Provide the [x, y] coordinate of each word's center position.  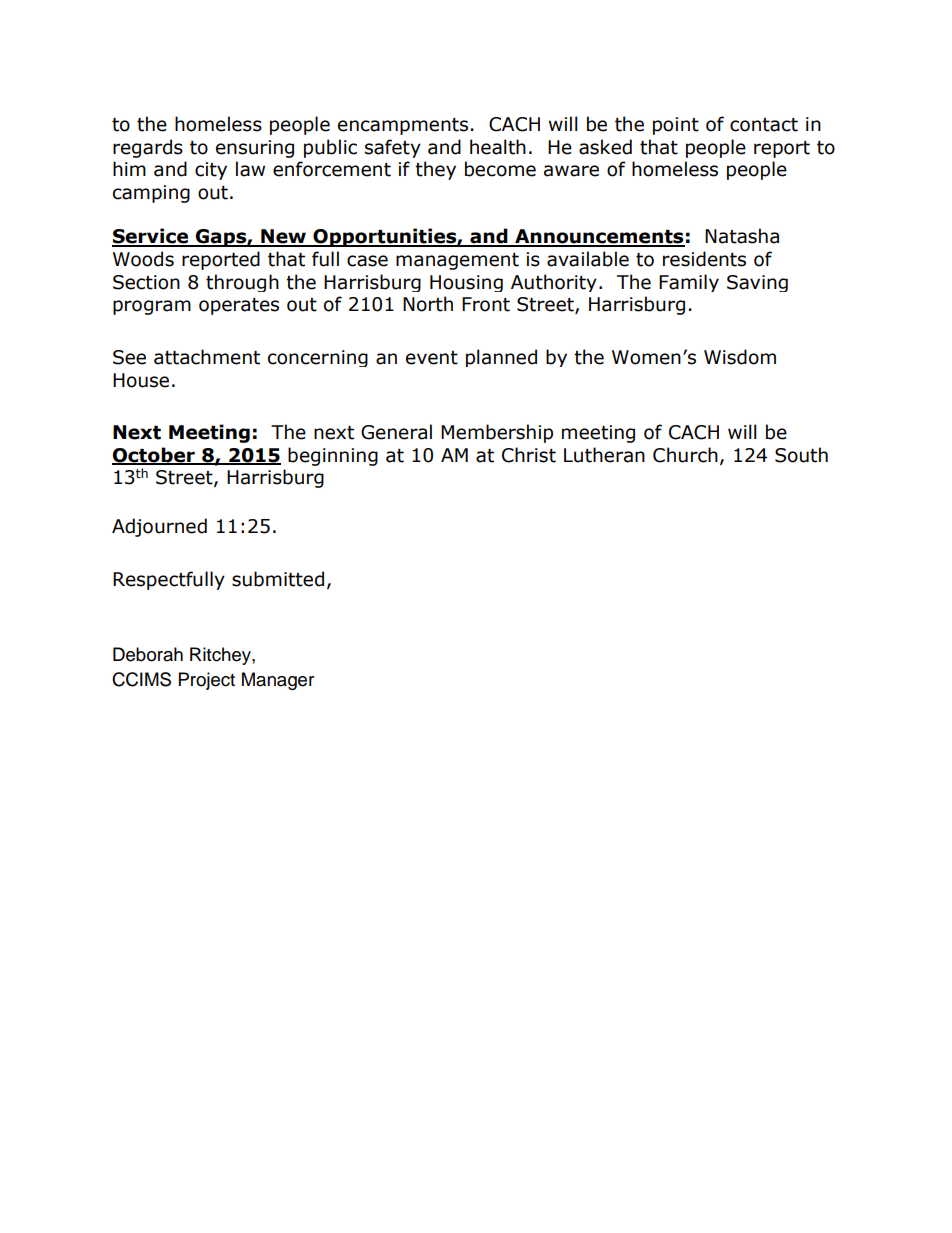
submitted [278, 579]
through [242, 283]
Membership [497, 433]
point [676, 126]
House [141, 380]
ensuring [255, 149]
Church [685, 455]
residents [704, 259]
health [498, 147]
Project [207, 681]
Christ [529, 455]
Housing [466, 283]
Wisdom [740, 357]
